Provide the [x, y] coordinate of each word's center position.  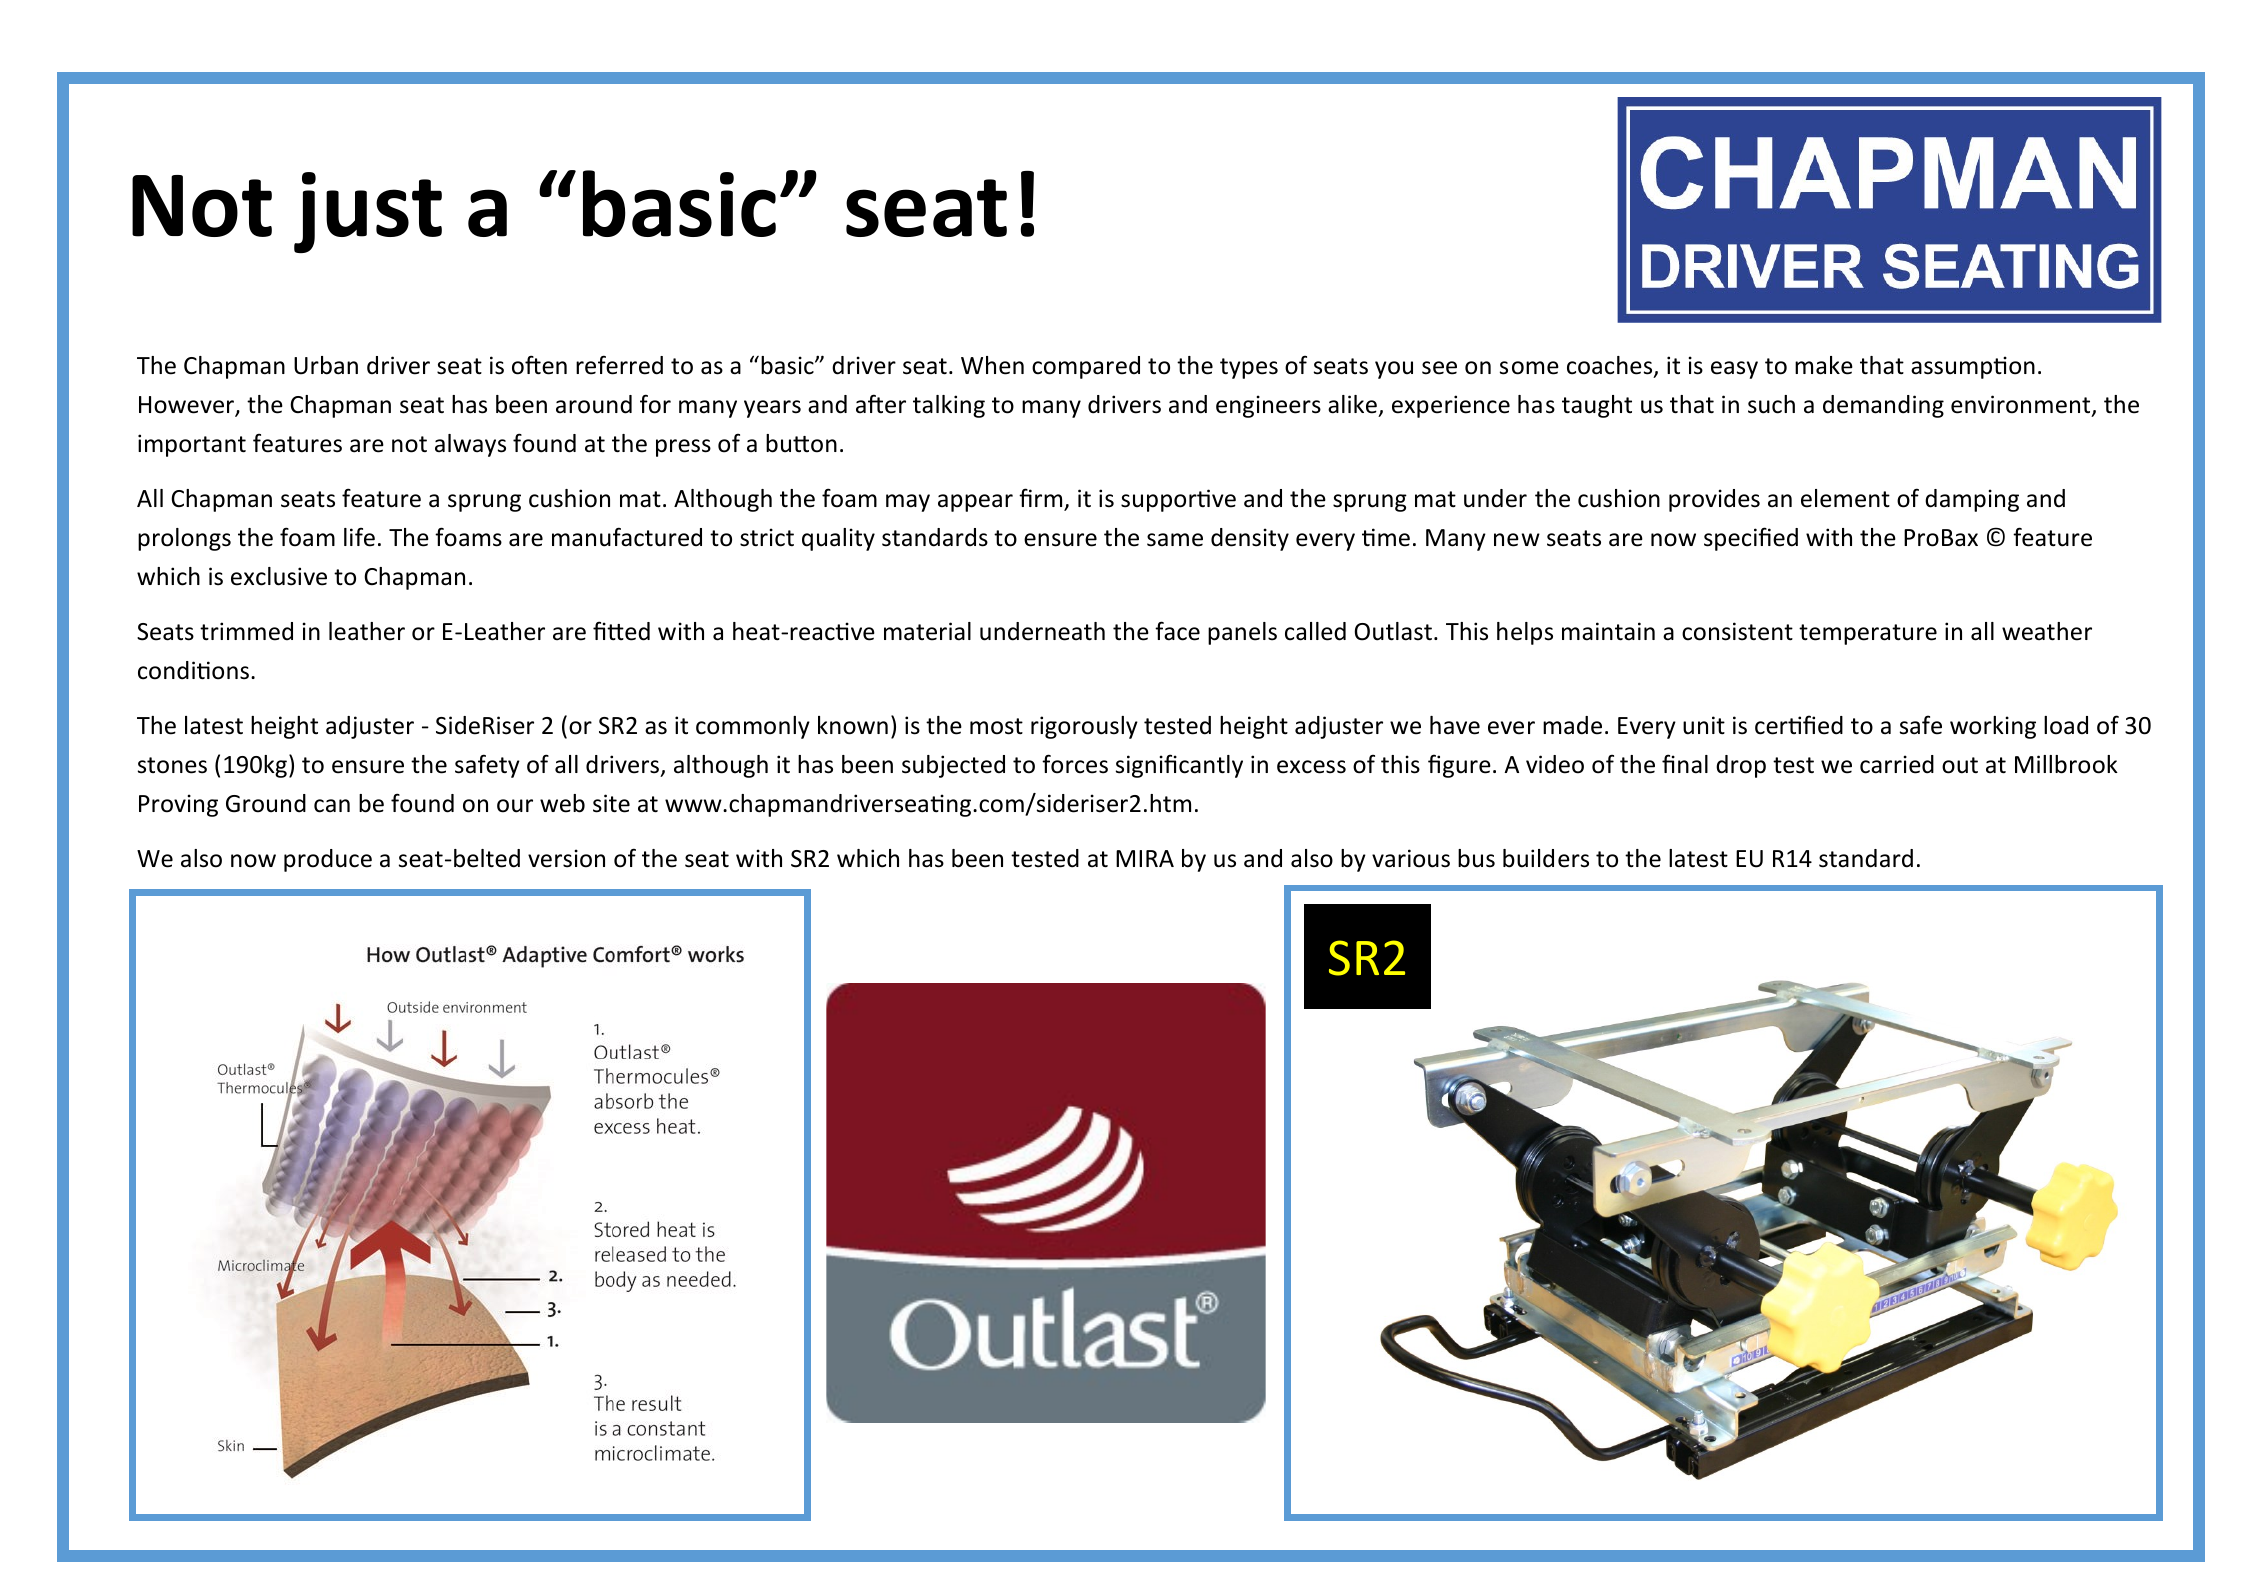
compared [1086, 367]
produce [328, 860]
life [359, 537]
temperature [1868, 634]
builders [1546, 858]
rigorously [1084, 727]
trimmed [246, 631]
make [1824, 365]
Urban [326, 365]
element [1845, 498]
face [1177, 631]
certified [1799, 725]
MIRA [1145, 858]
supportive [1178, 500]
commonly [753, 727]
